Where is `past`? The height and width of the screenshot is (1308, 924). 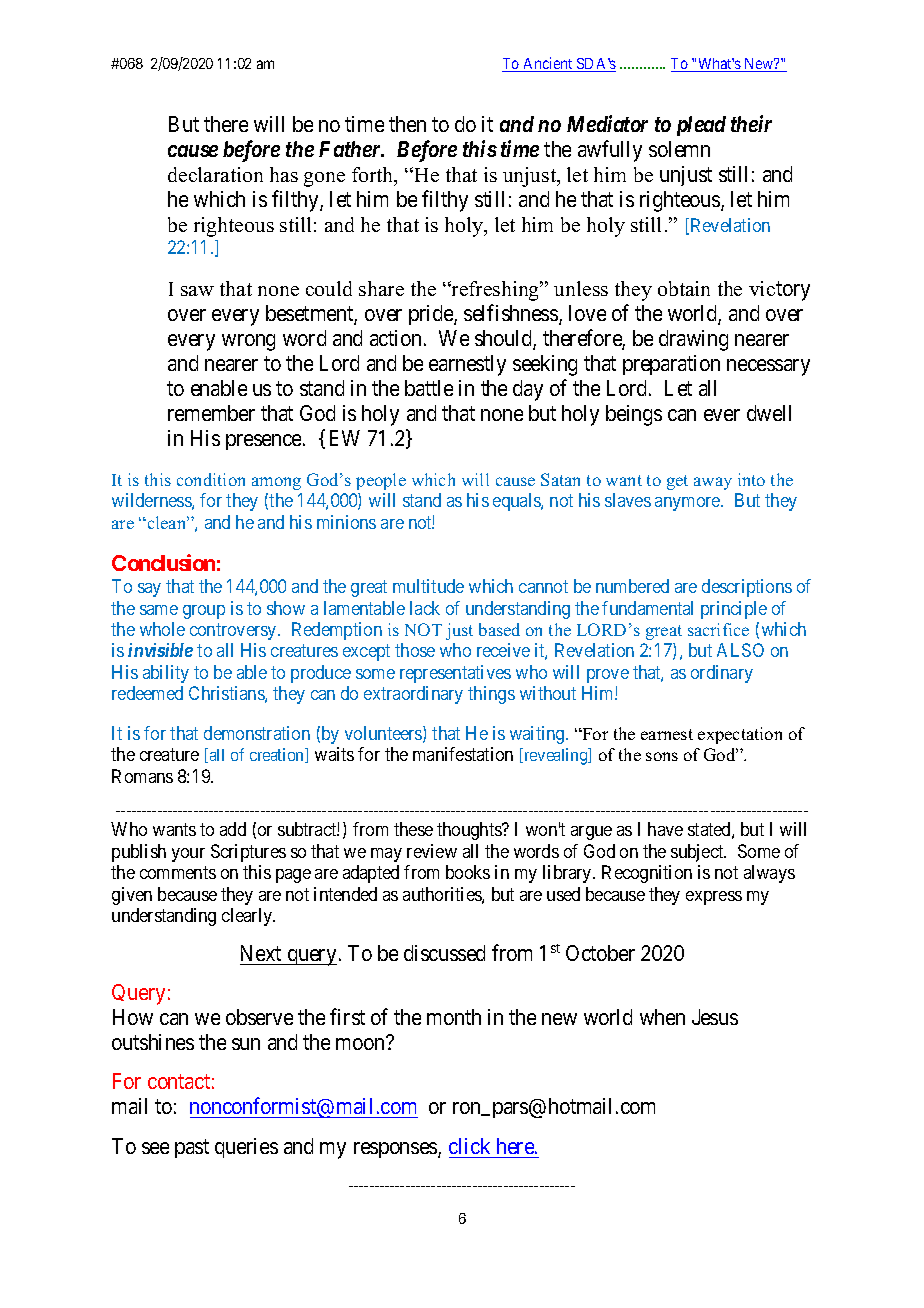 past is located at coordinates (192, 1148).
